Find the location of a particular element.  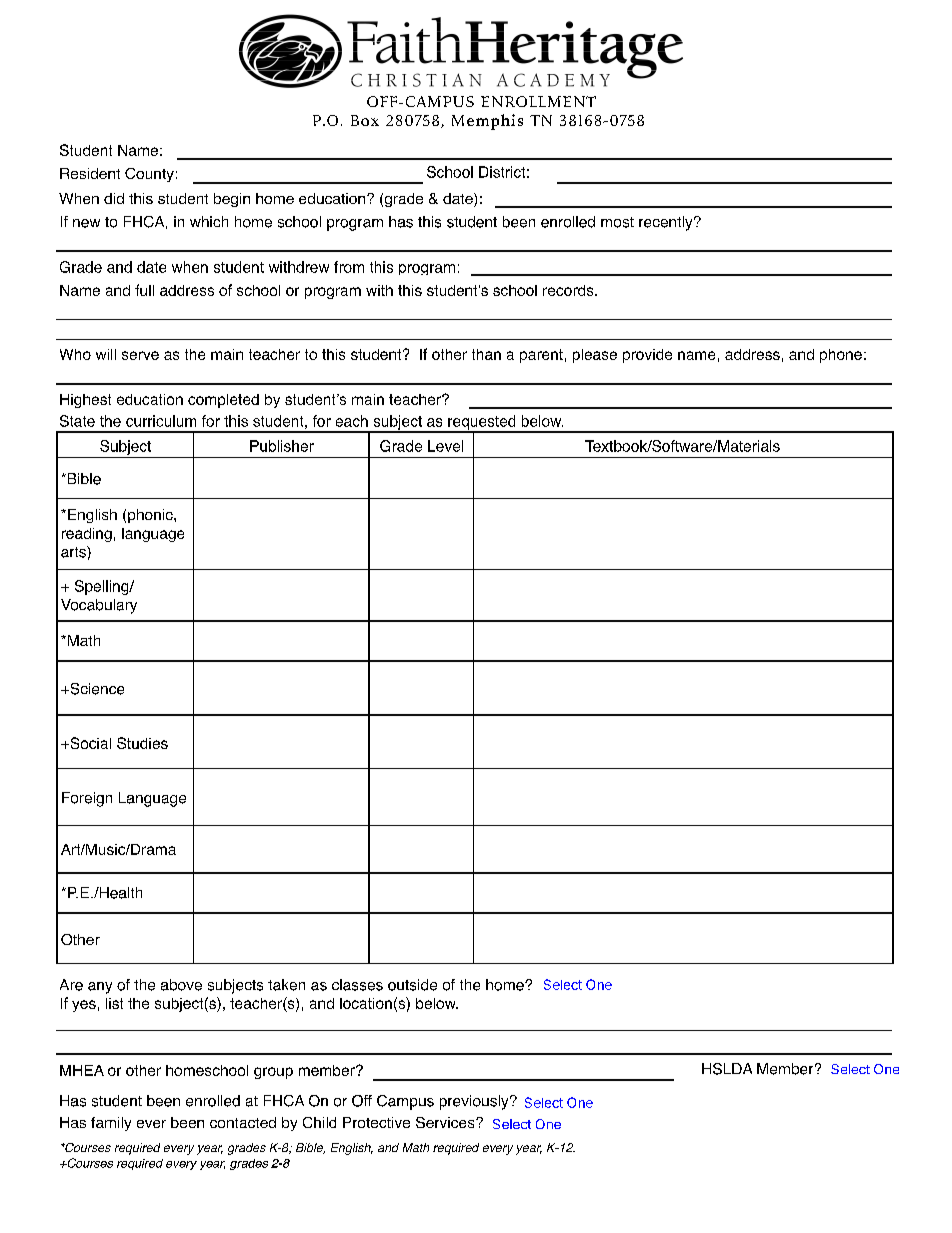

Protective is located at coordinates (376, 1122).
